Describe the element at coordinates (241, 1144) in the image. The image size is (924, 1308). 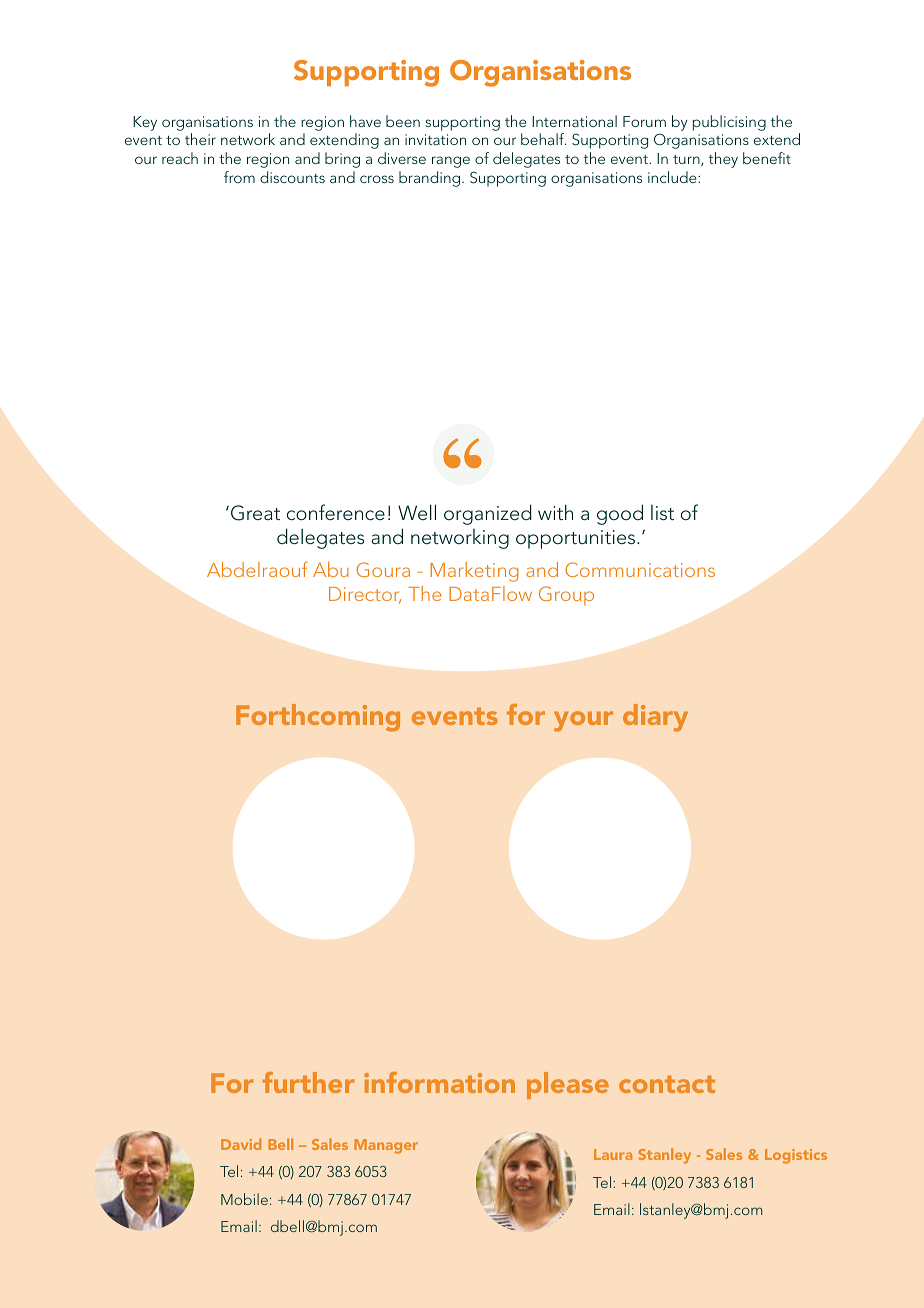
I see `David` at that location.
